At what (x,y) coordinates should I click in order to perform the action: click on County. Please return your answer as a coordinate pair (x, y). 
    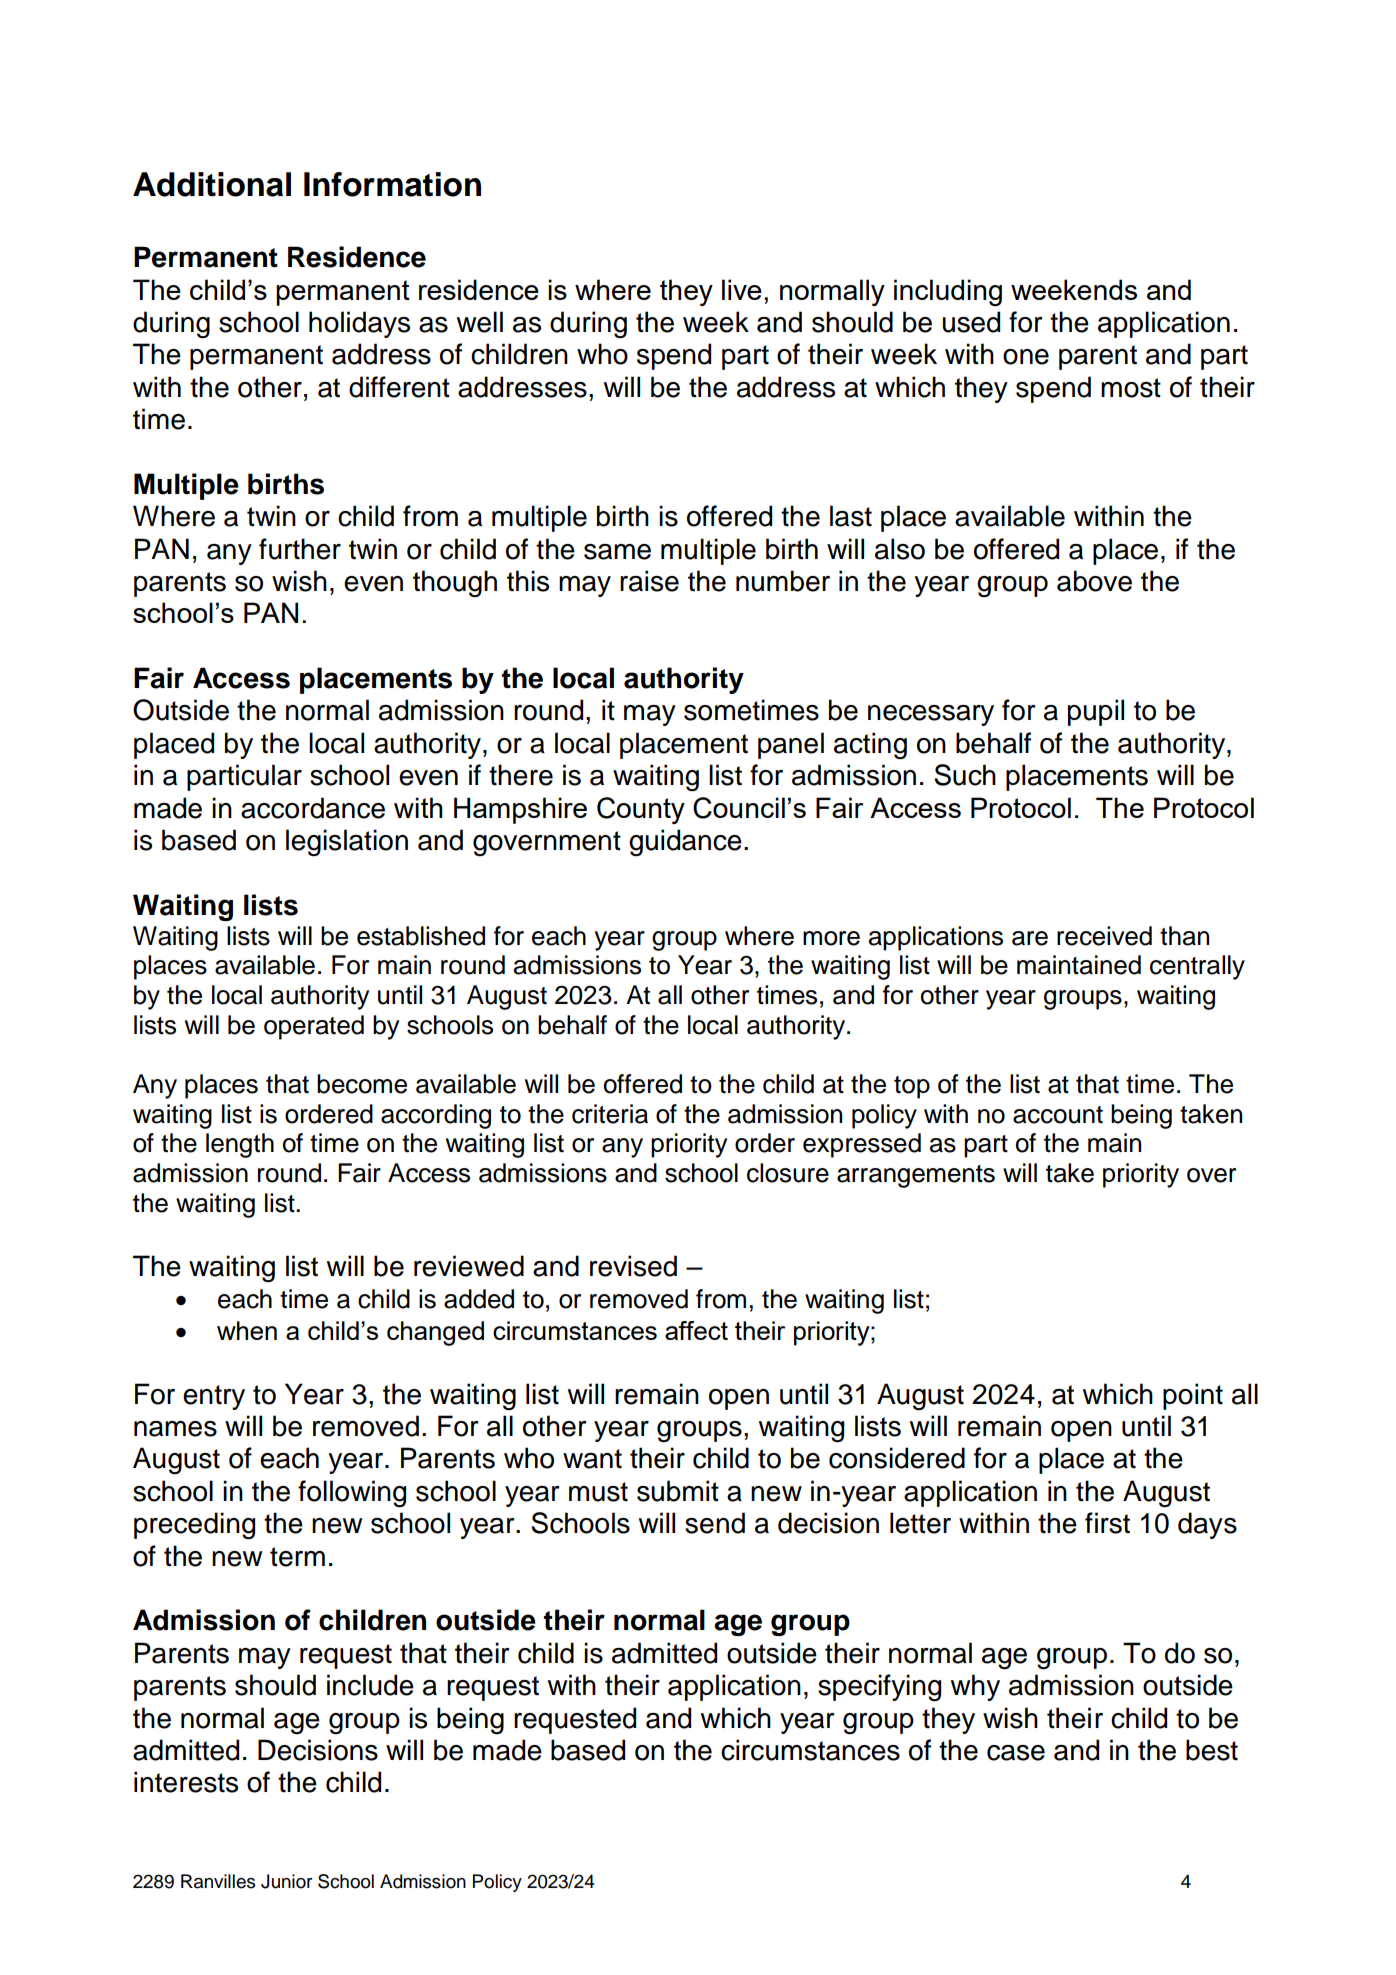
    Looking at the image, I should click on (641, 810).
